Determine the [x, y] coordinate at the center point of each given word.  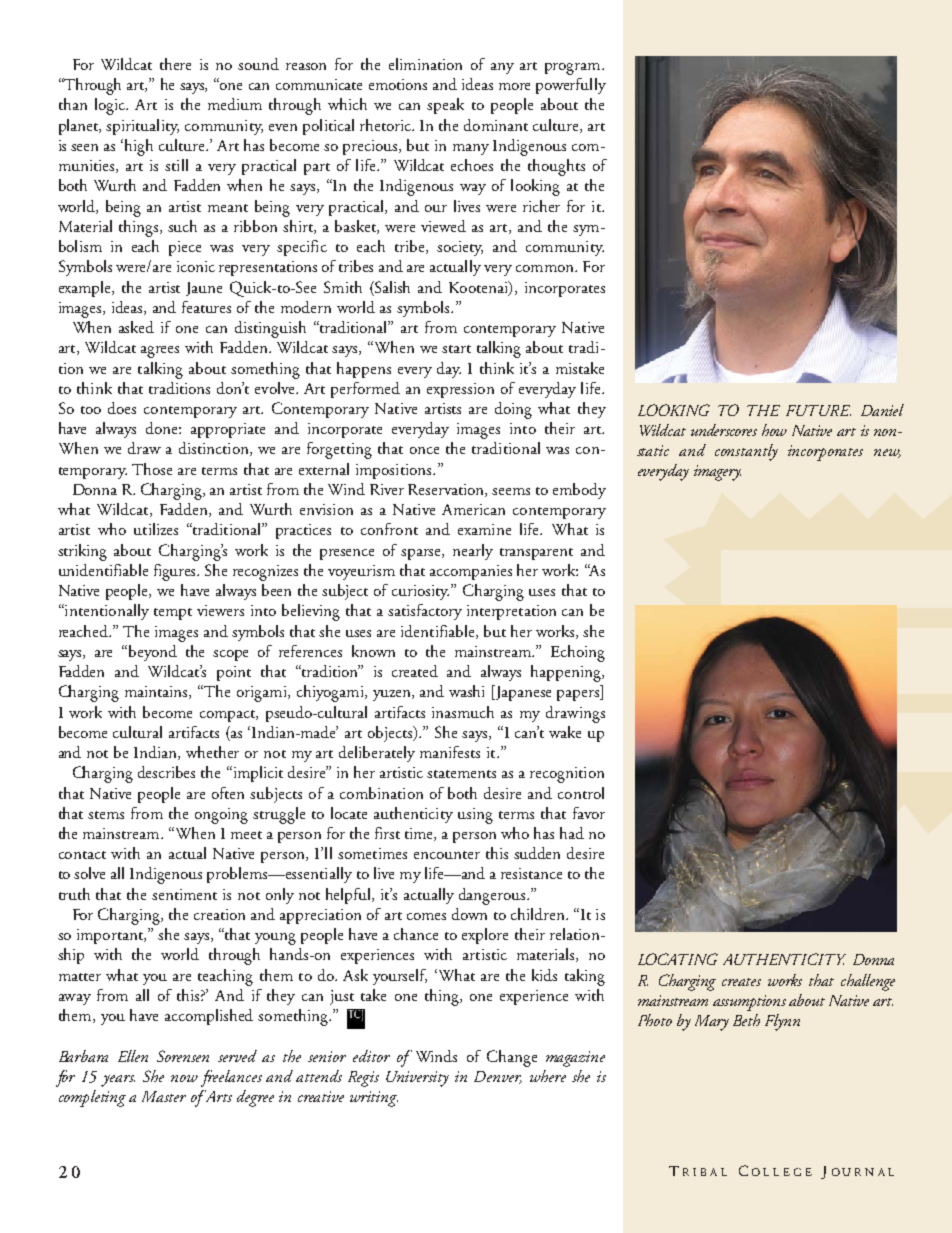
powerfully [571, 86]
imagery [717, 473]
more [514, 86]
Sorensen [183, 1056]
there [175, 64]
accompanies [471, 572]
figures [176, 572]
